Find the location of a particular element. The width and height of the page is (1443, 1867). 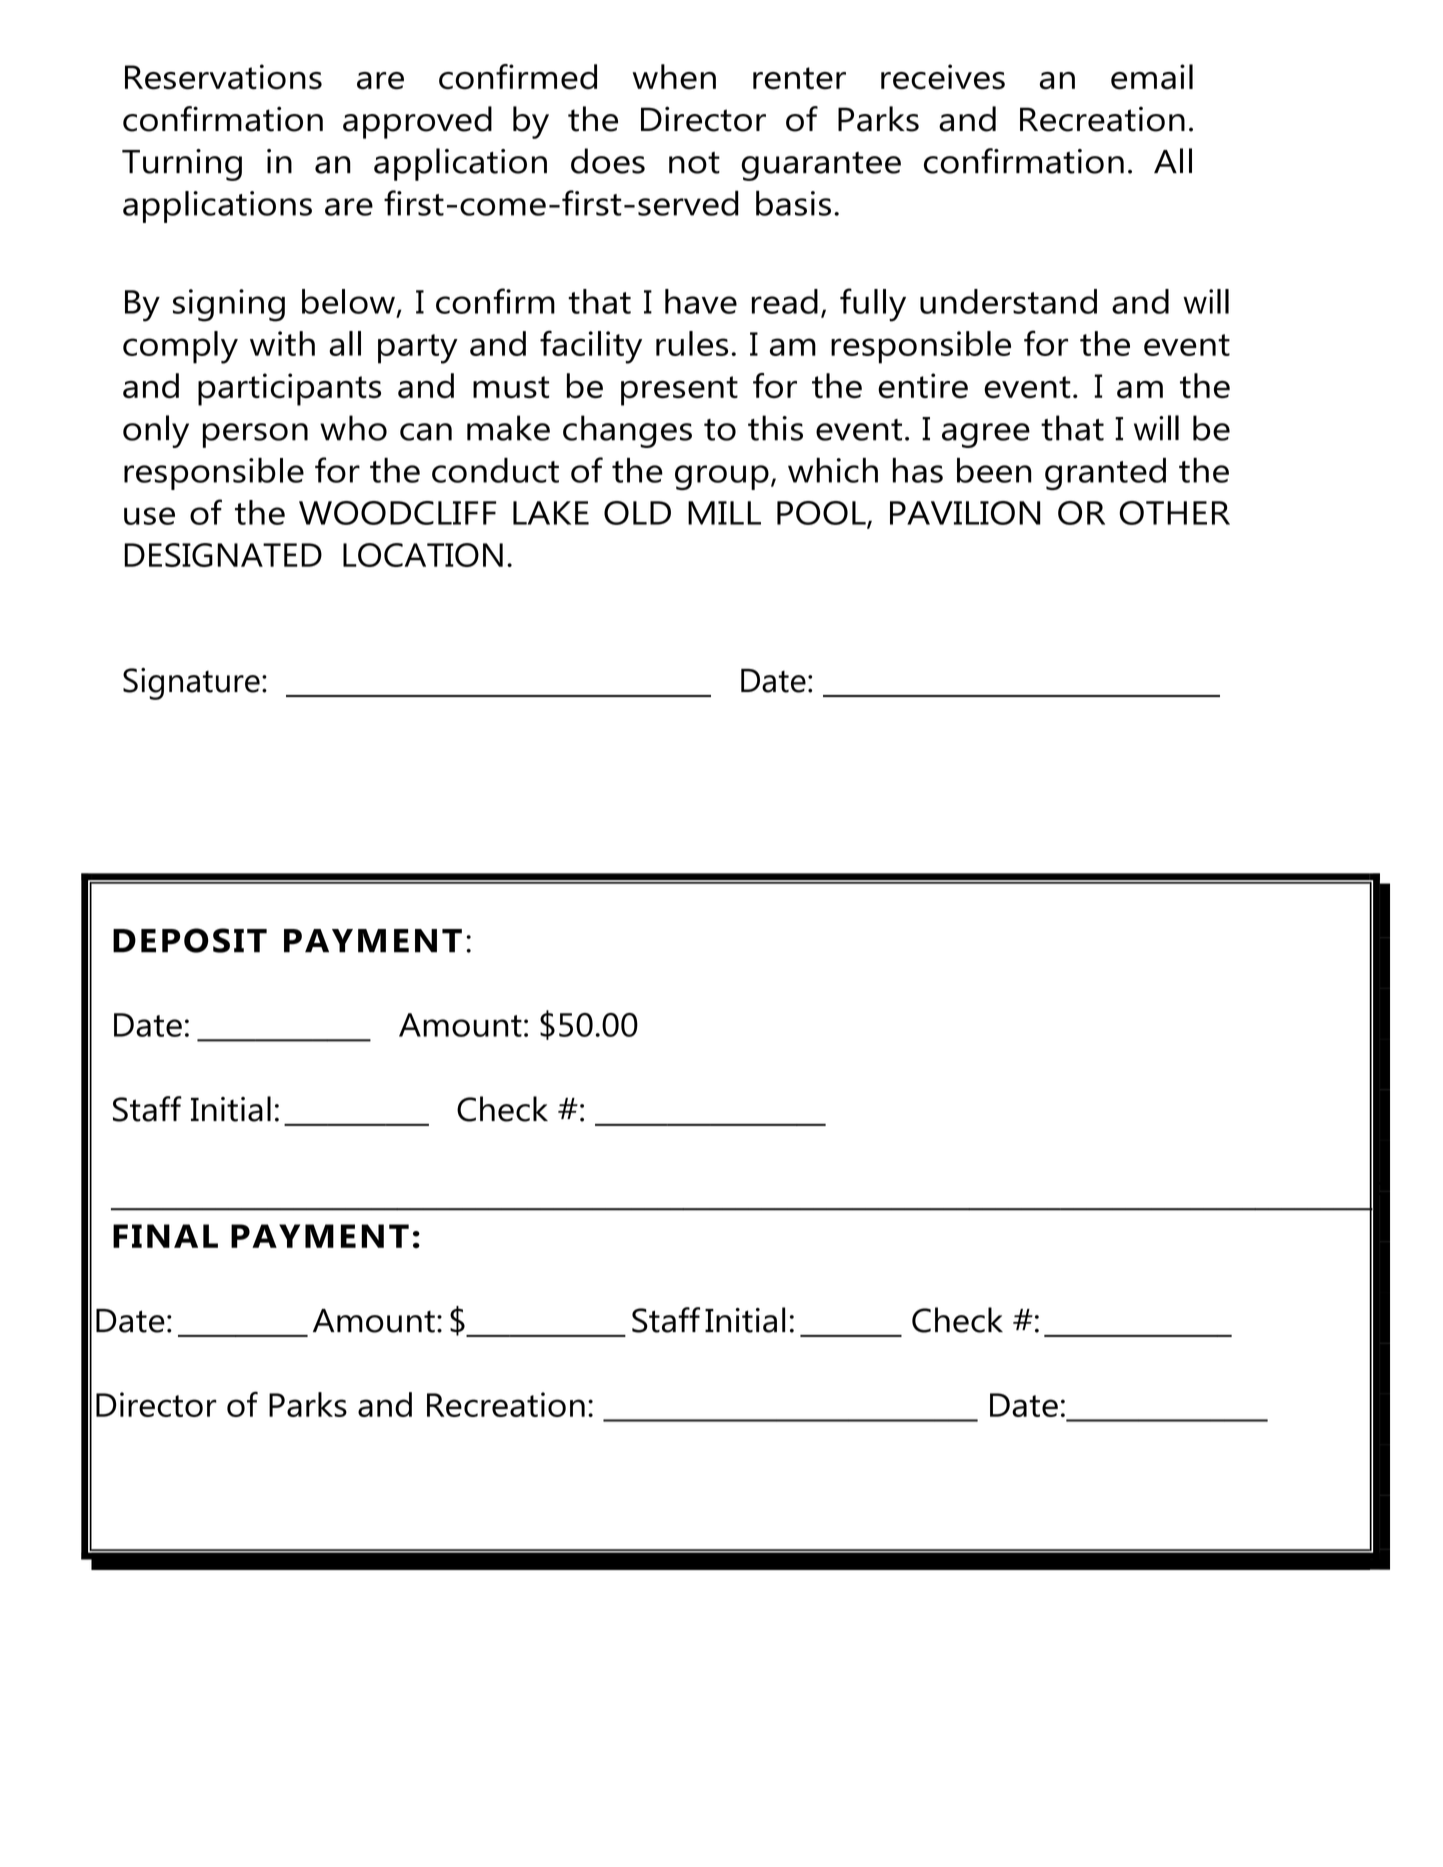

participants is located at coordinates (289, 389).
